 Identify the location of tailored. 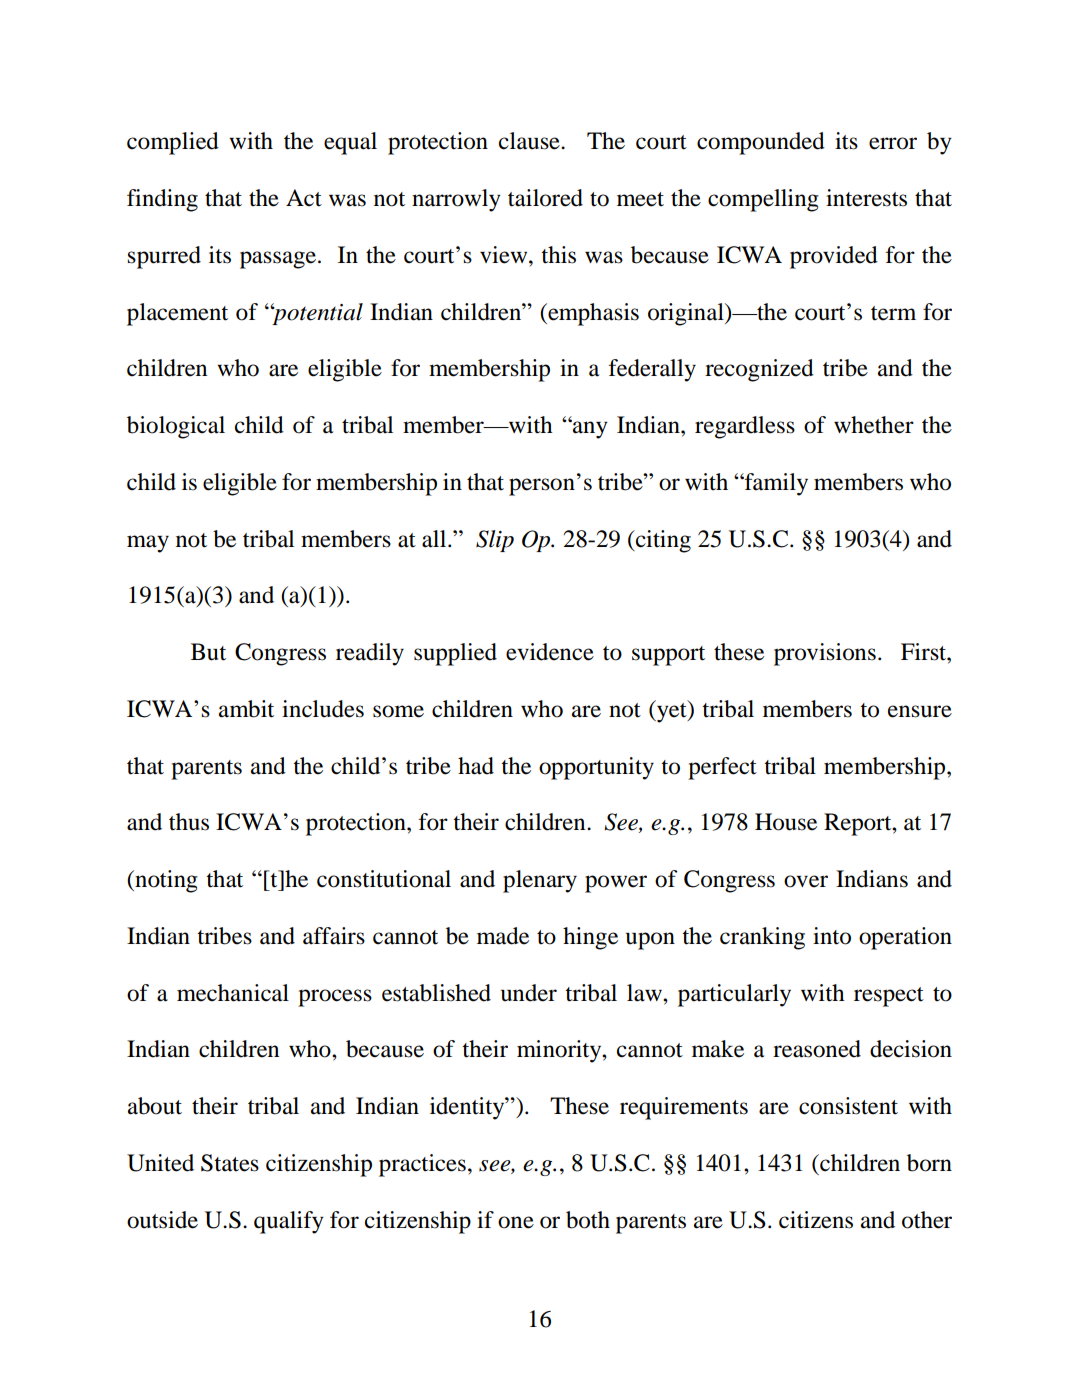
(545, 198).
